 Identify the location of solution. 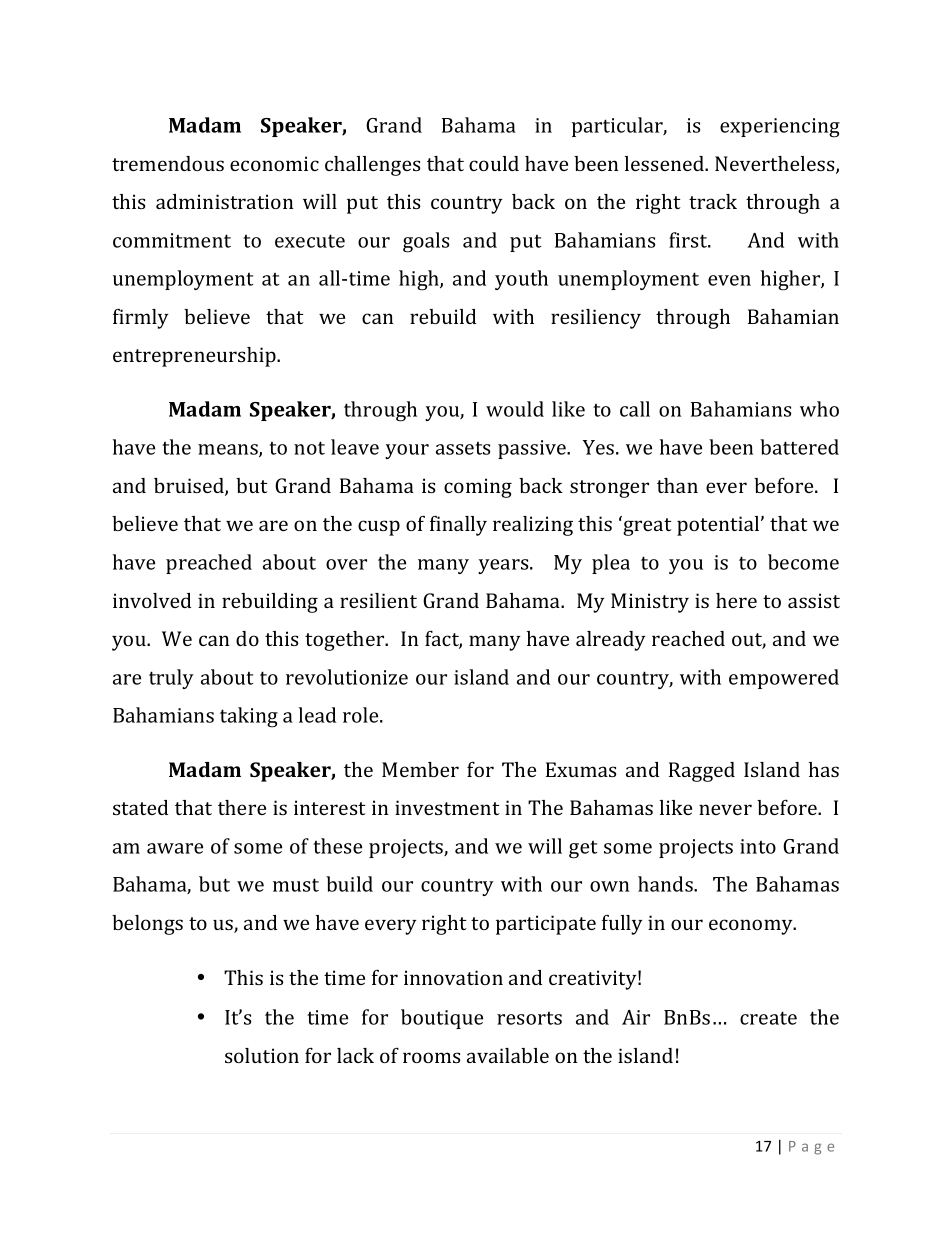
(262, 1055).
